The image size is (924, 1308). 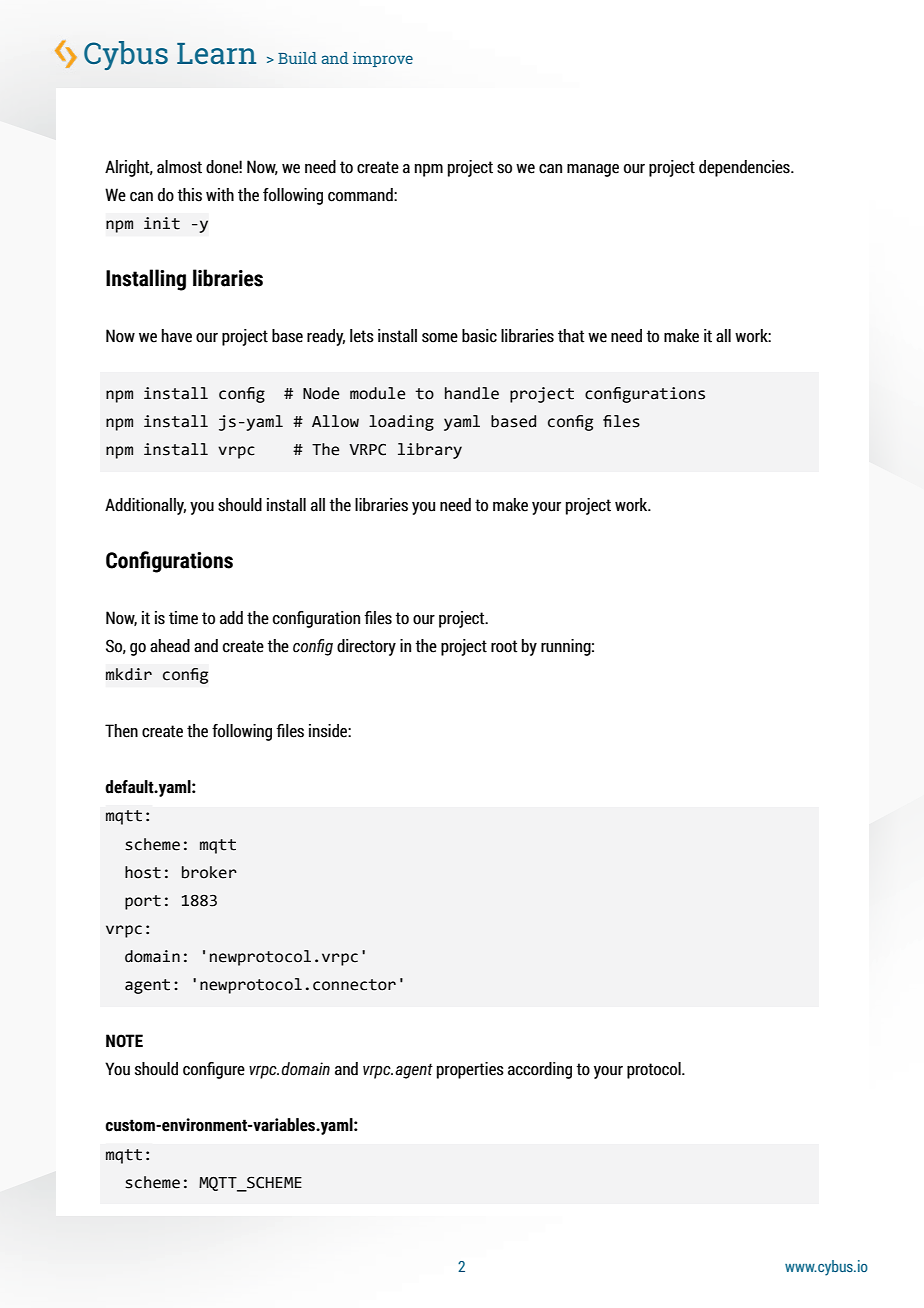 What do you see at coordinates (383, 59) in the screenshot?
I see `improve` at bounding box center [383, 59].
